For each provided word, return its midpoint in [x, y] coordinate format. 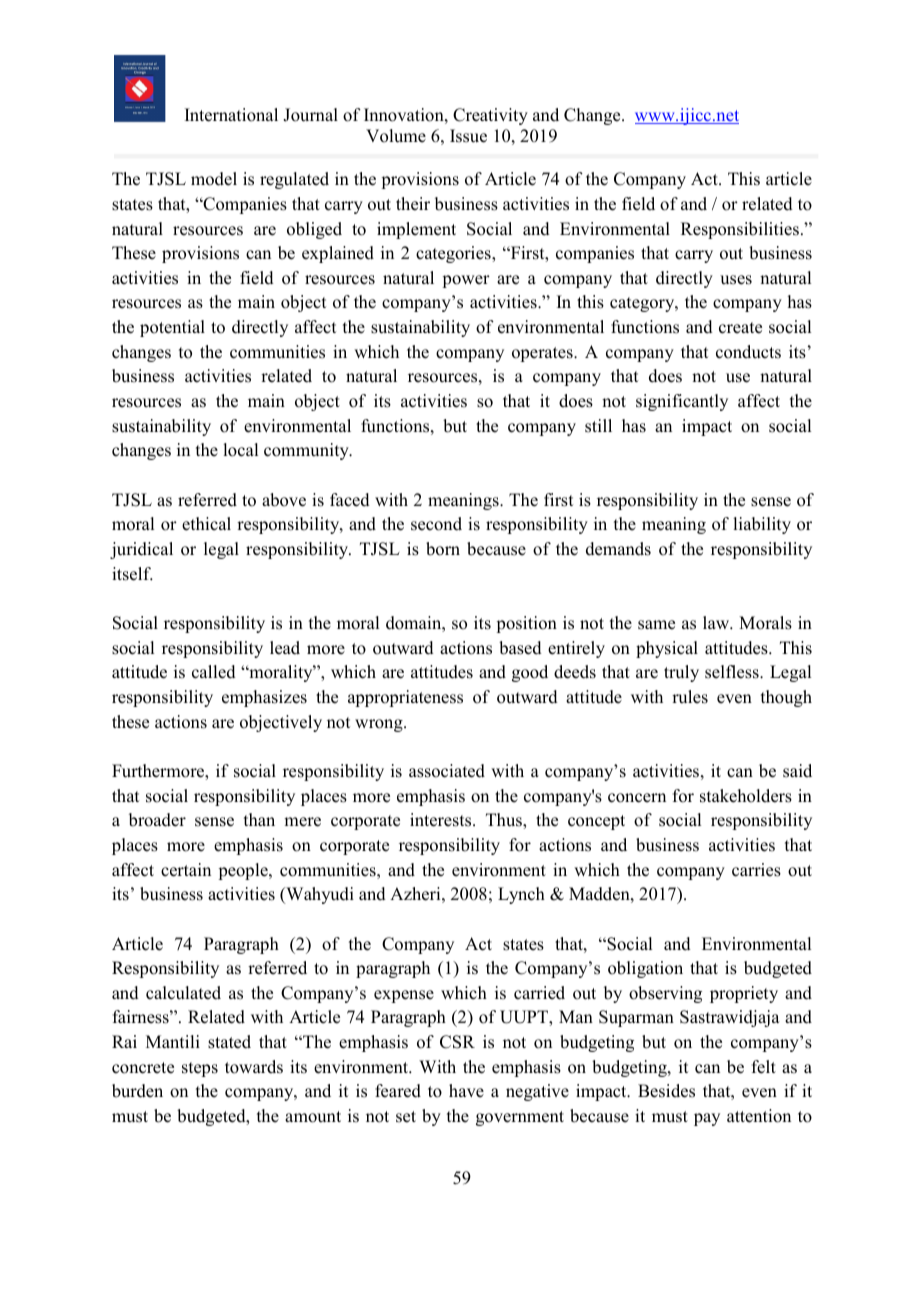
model [214, 179]
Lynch [521, 895]
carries [756, 870]
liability [762, 525]
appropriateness [405, 698]
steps [200, 1069]
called [214, 672]
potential [172, 328]
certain [186, 870]
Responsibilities [740, 230]
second [436, 524]
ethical [206, 524]
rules [690, 697]
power [466, 281]
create [740, 328]
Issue [468, 136]
